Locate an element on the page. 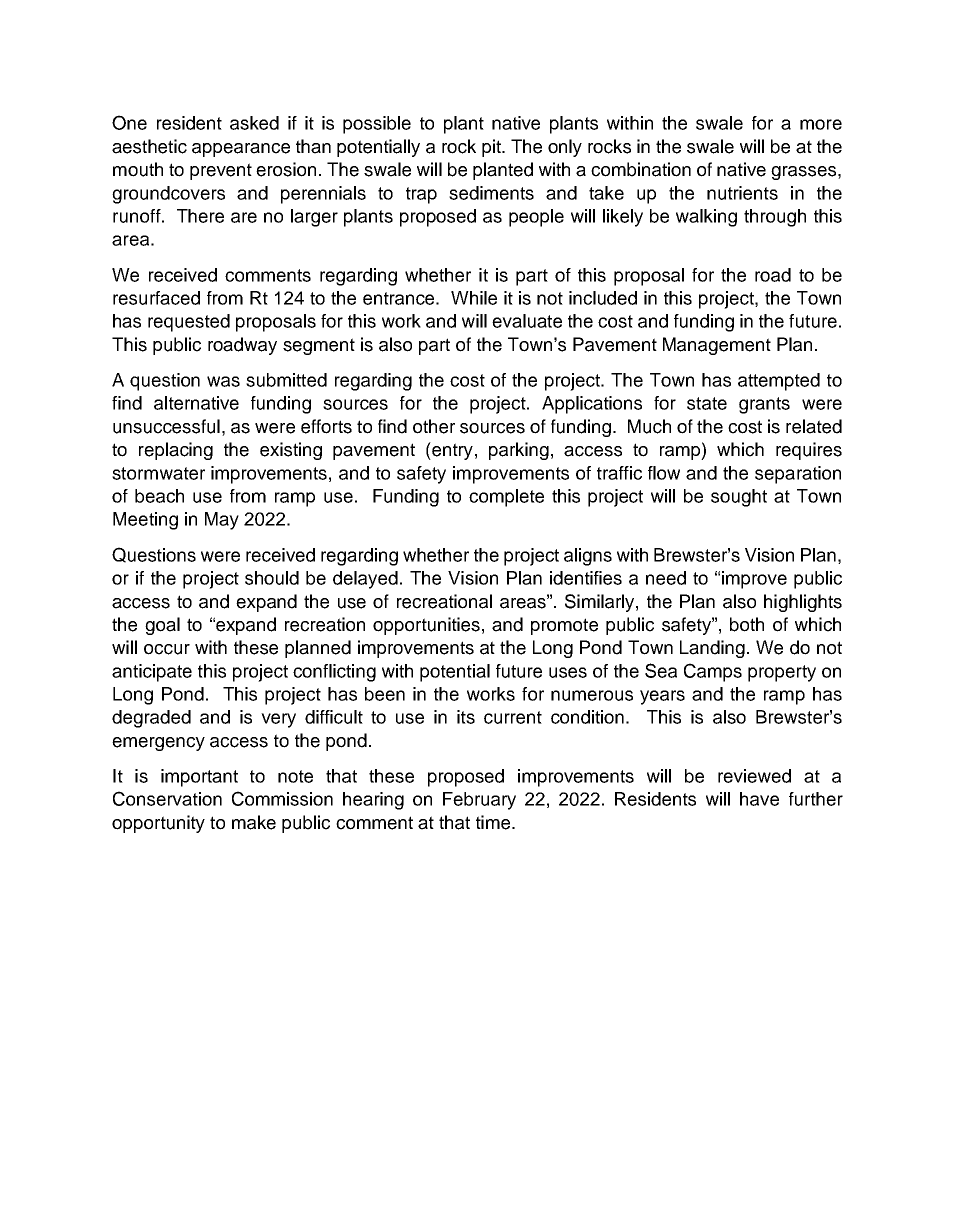  opportunities is located at coordinates (426, 626).
